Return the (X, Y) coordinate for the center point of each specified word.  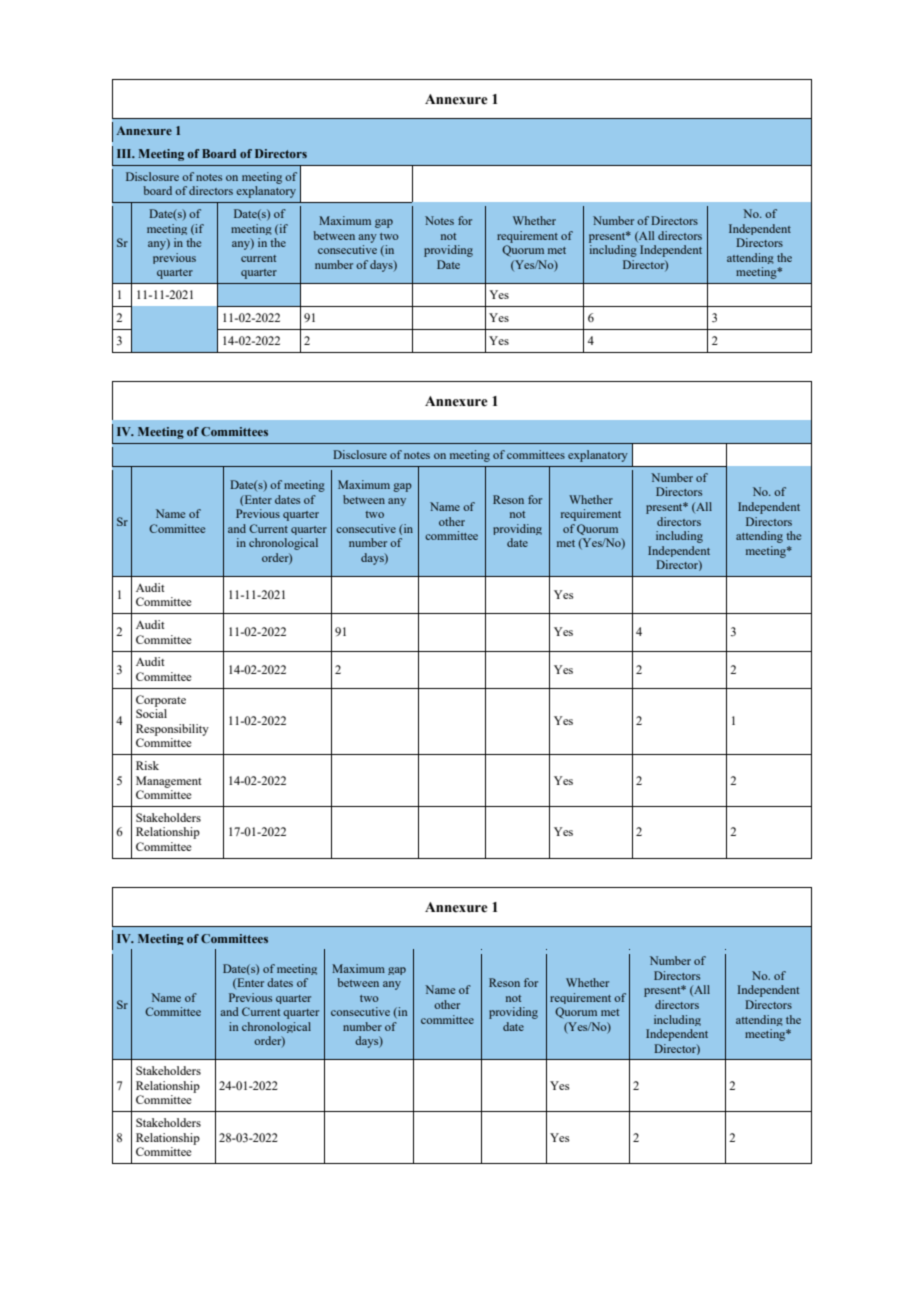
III (125, 153)
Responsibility (172, 730)
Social (151, 713)
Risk (147, 765)
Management (169, 782)
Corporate (161, 701)
